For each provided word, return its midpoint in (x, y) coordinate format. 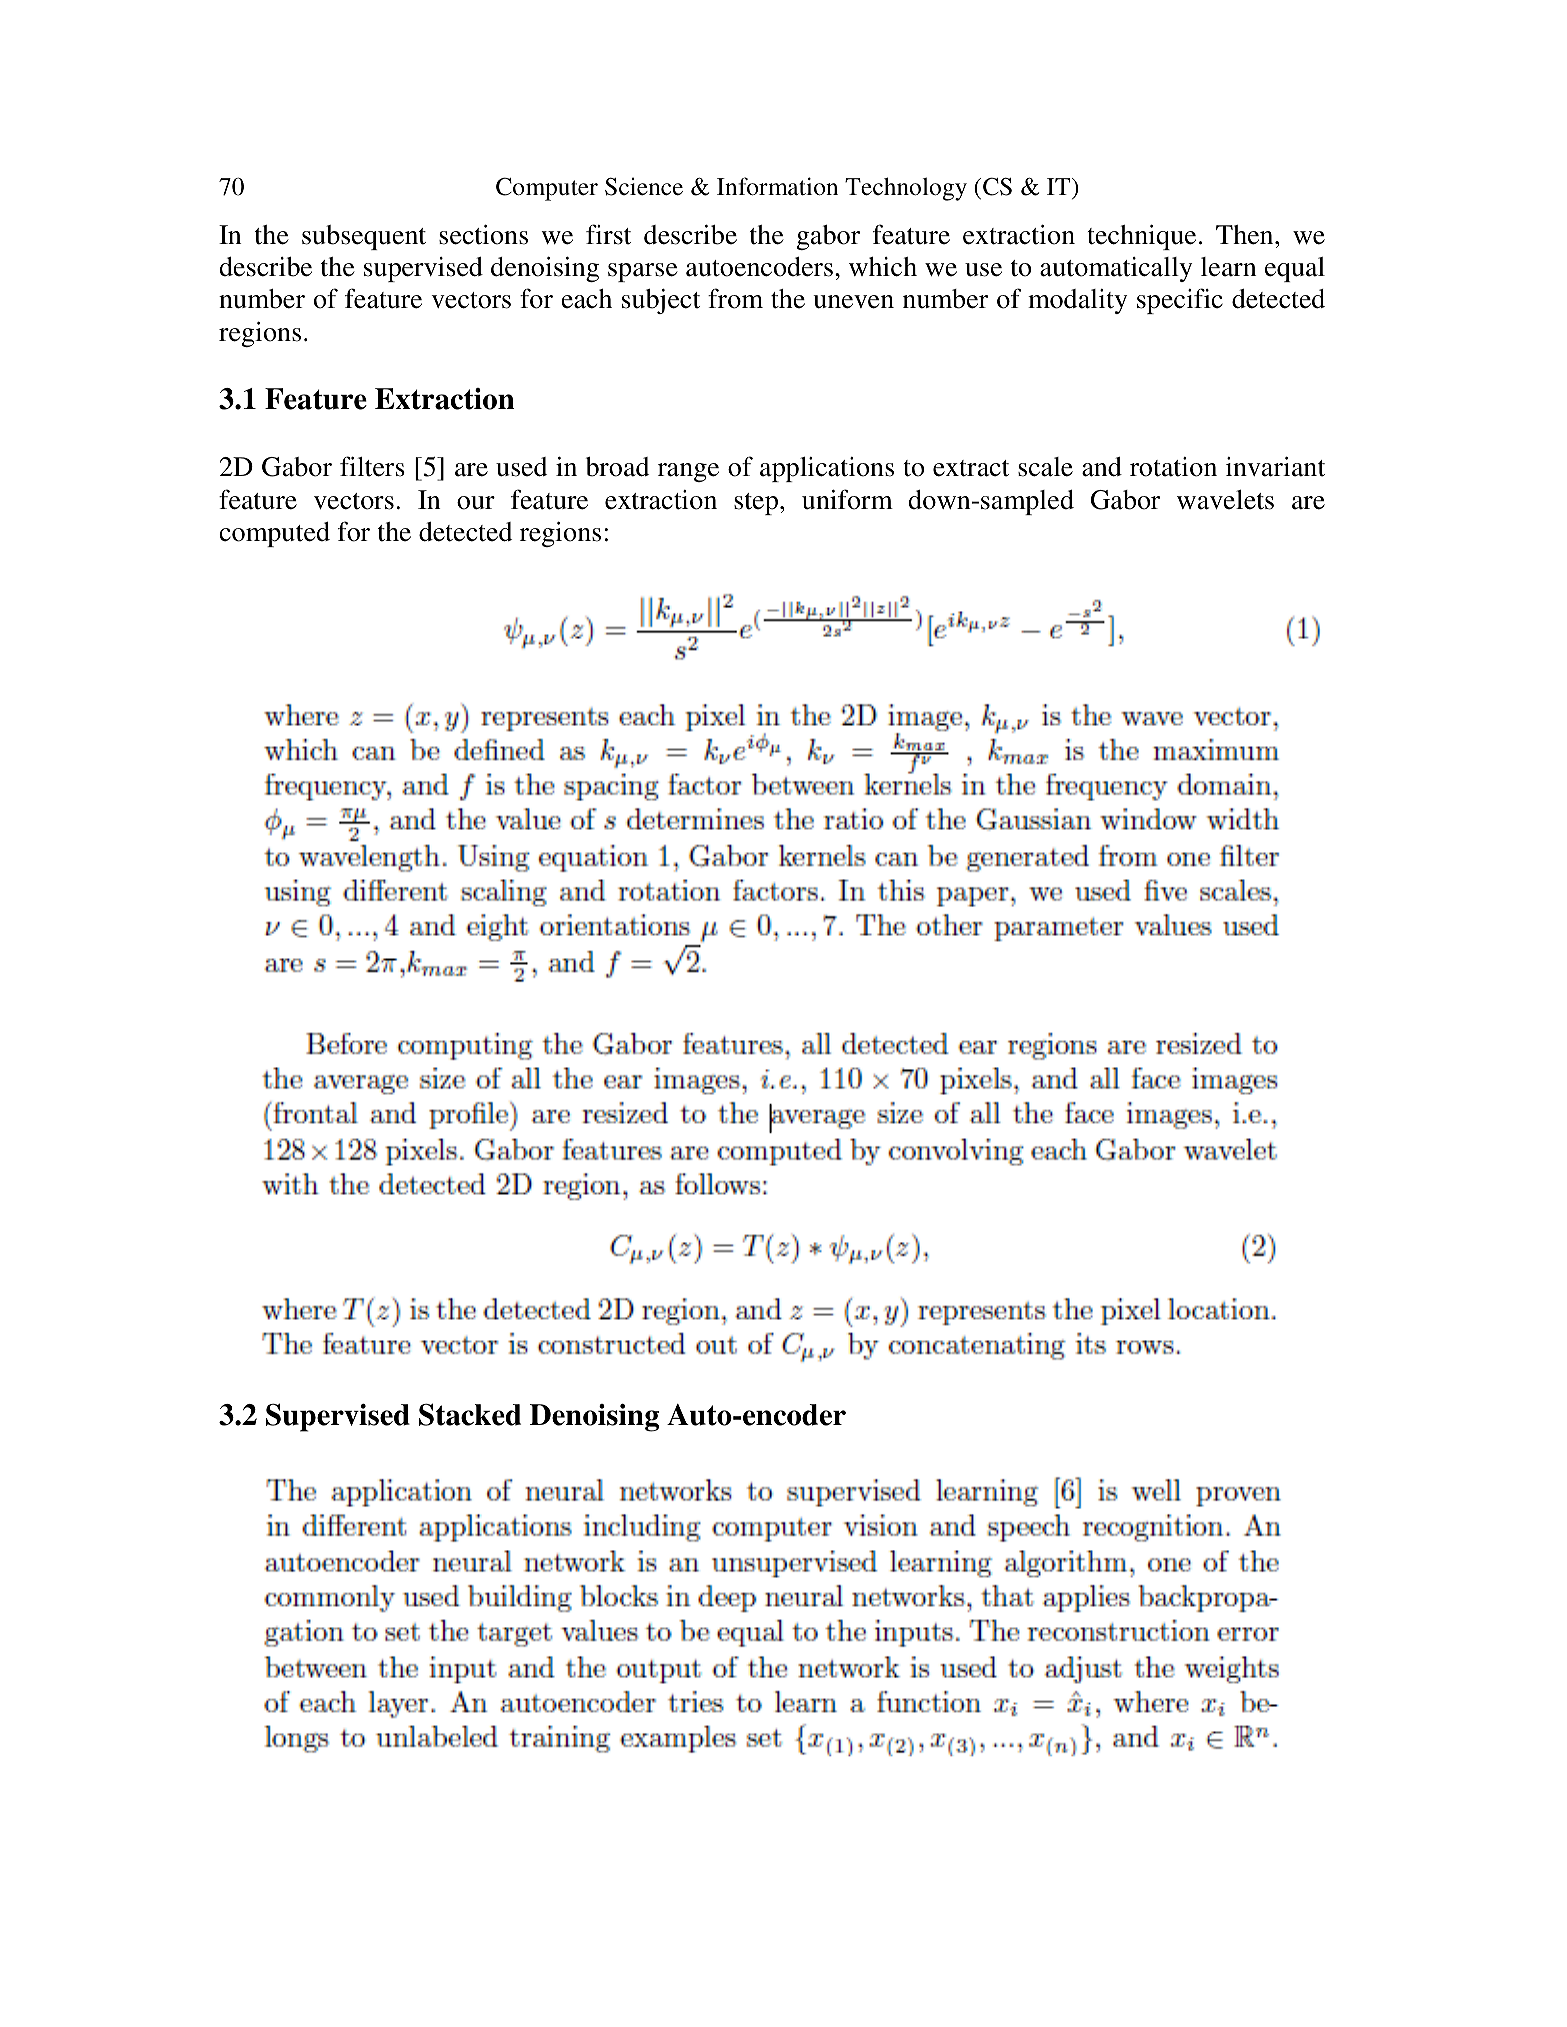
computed (274, 534)
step (756, 504)
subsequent (364, 237)
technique (1141, 237)
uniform (847, 499)
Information (777, 186)
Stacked (470, 1414)
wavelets (1225, 500)
